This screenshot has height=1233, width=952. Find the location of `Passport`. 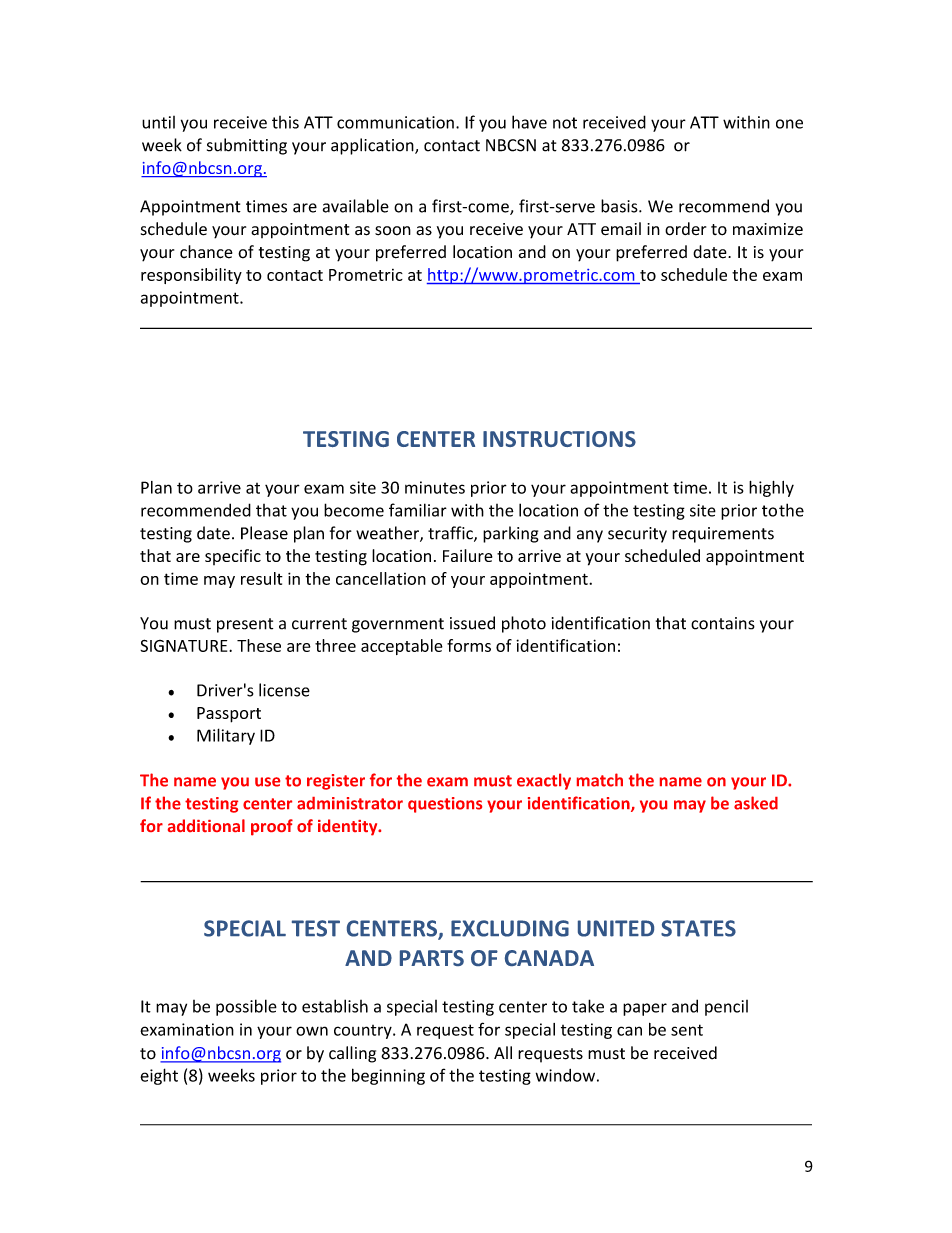

Passport is located at coordinates (229, 715).
